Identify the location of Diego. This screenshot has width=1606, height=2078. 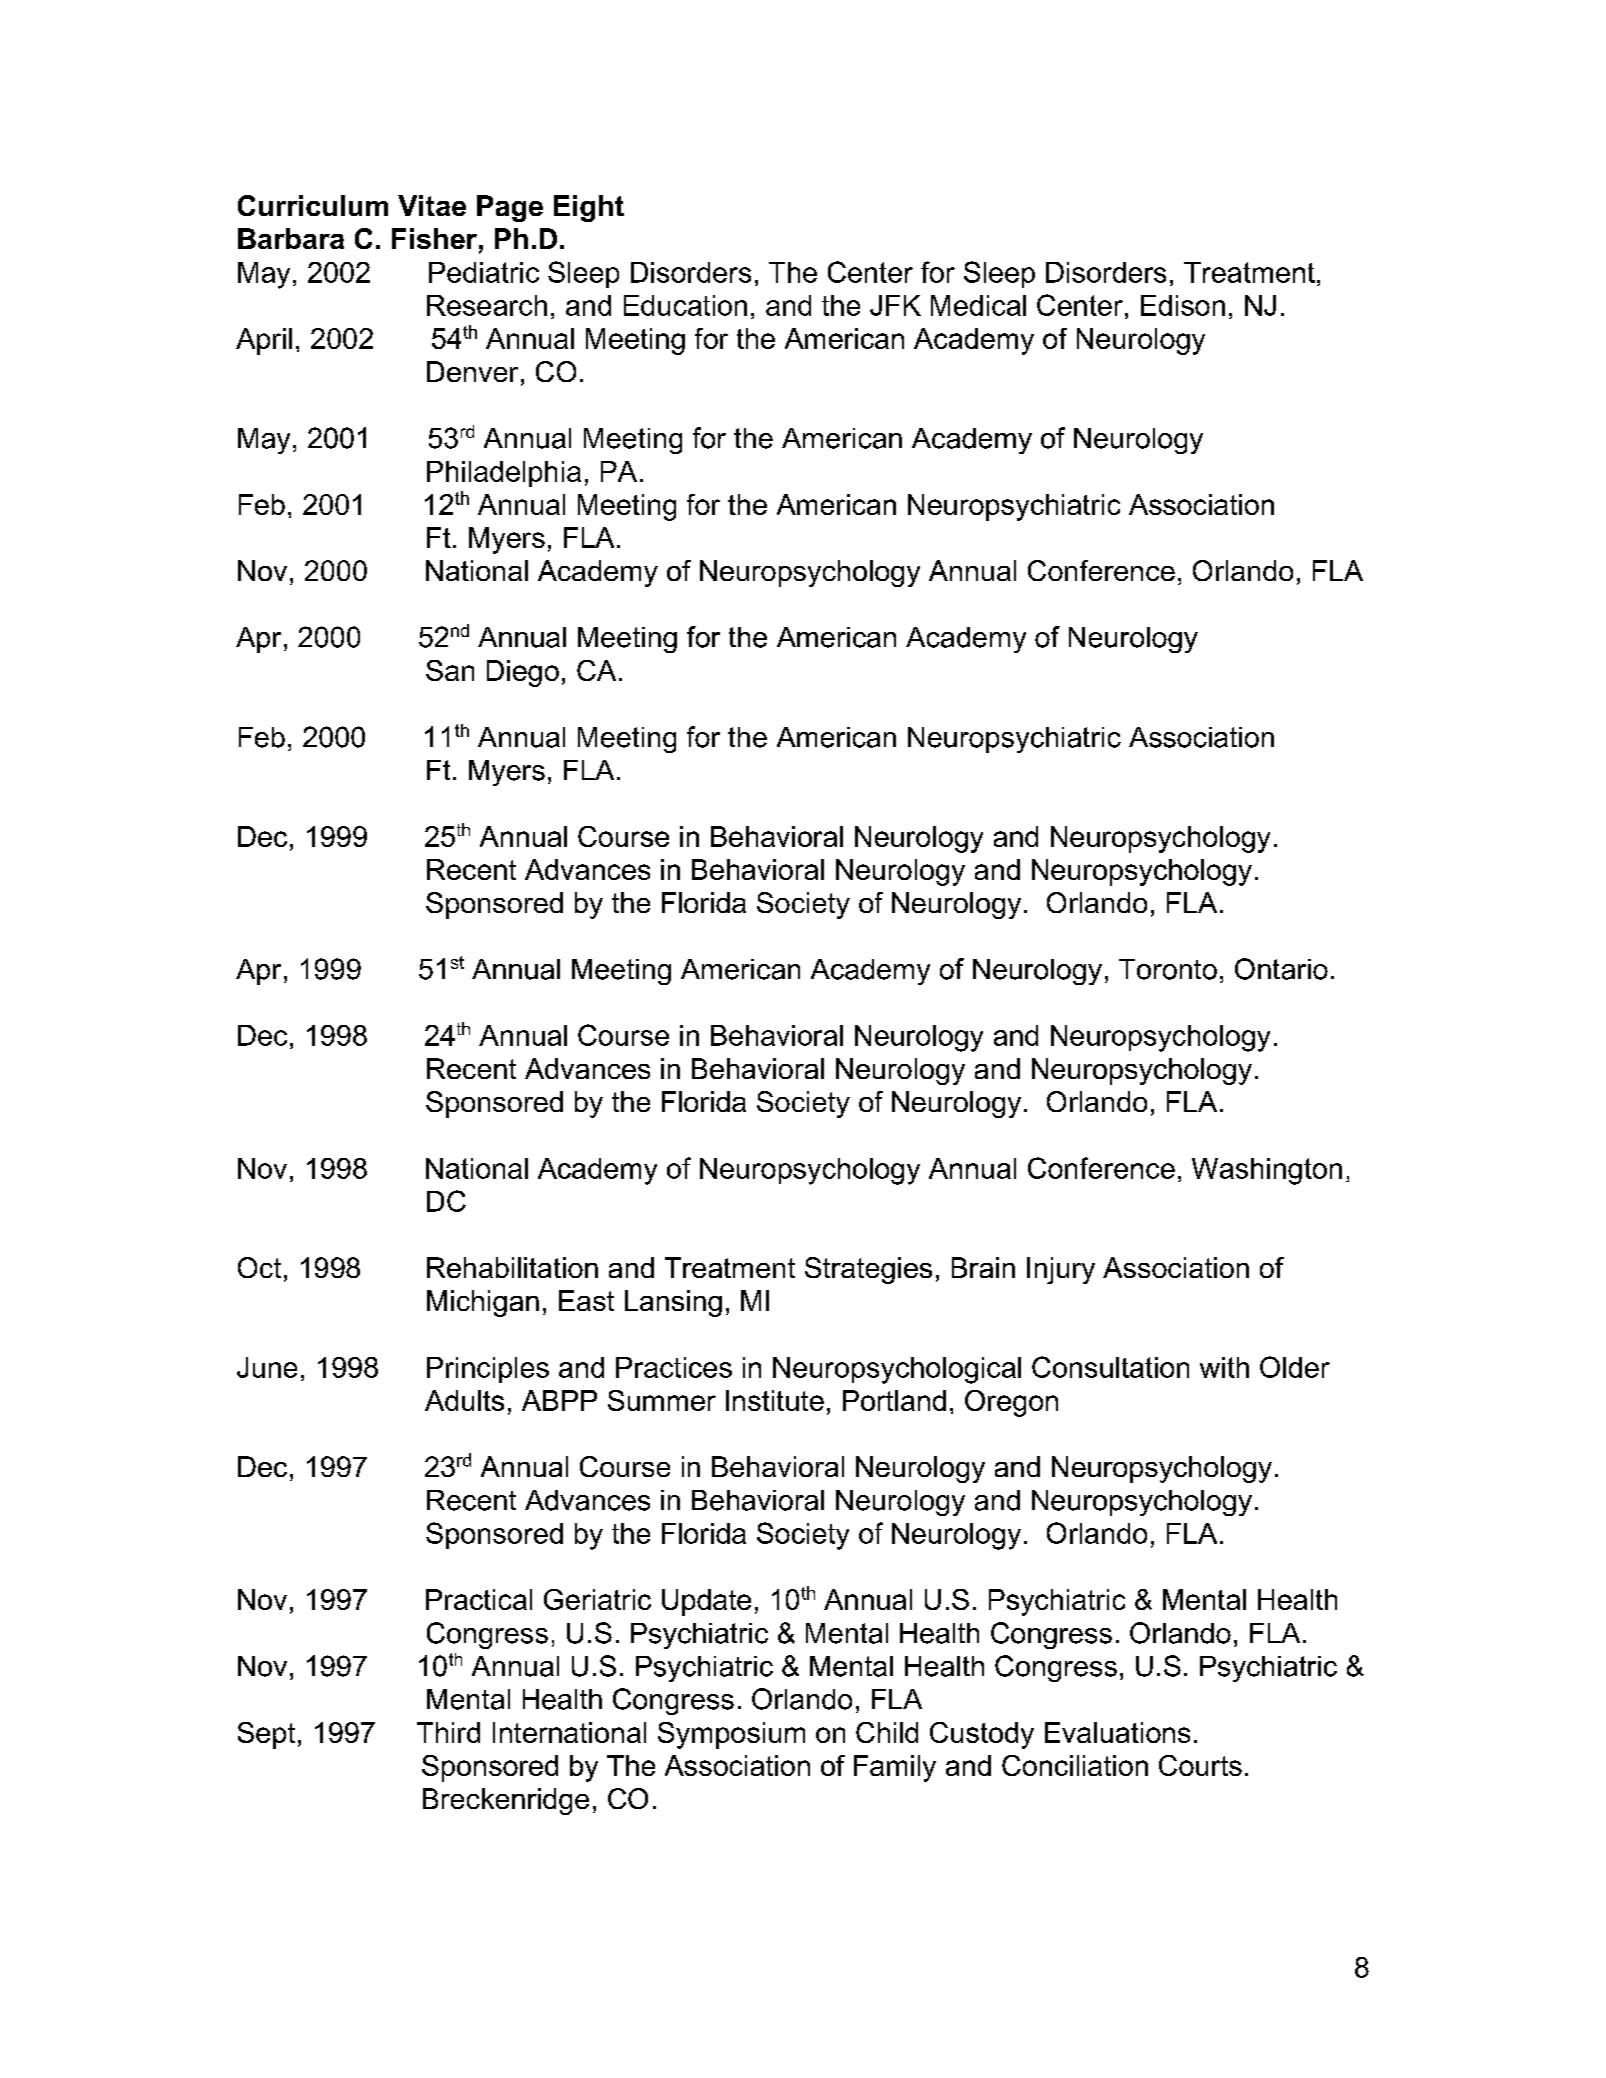
(523, 673).
